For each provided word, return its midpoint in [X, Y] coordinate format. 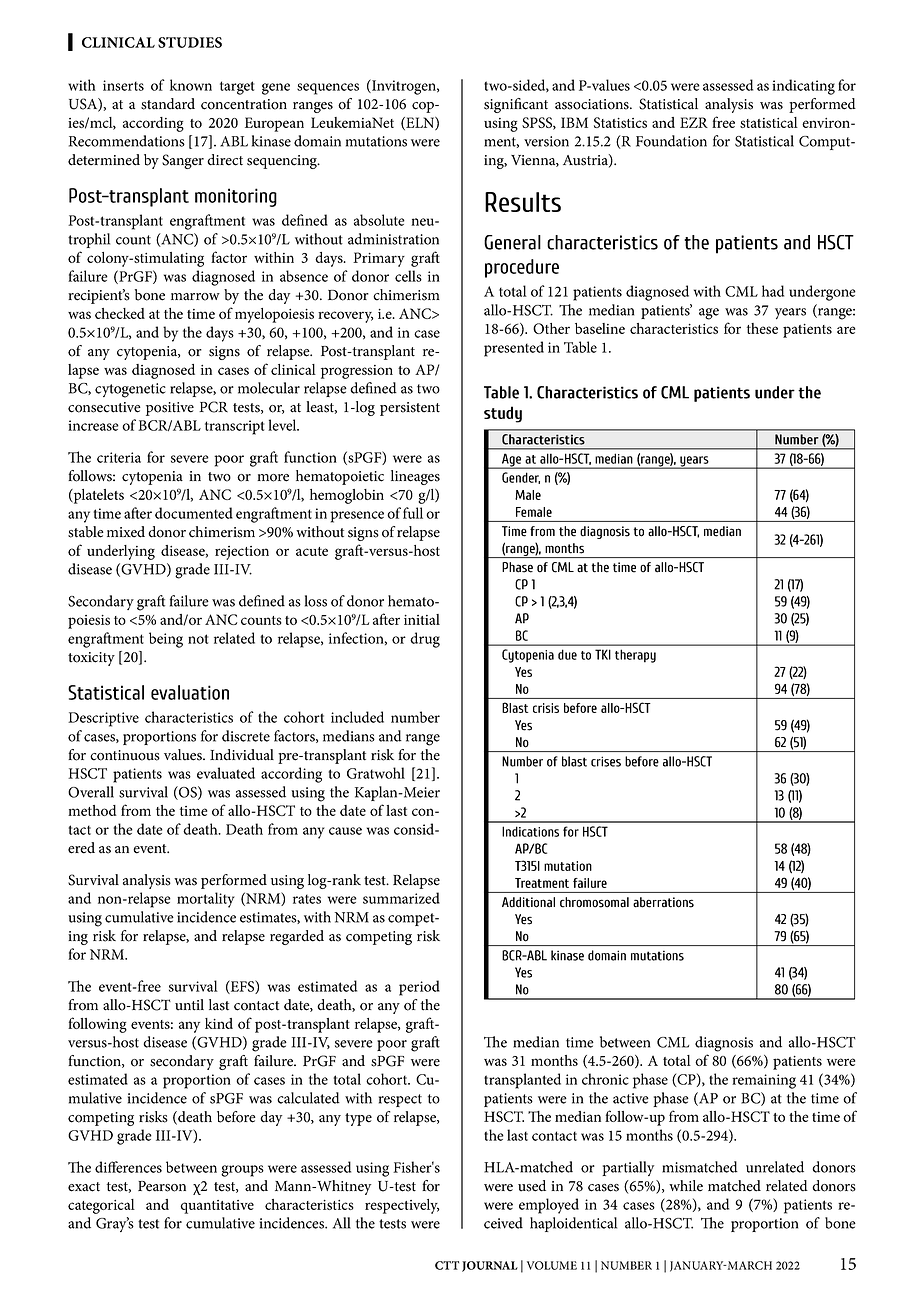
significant [516, 105]
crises [606, 761]
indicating [803, 87]
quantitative [217, 1207]
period [419, 988]
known [191, 85]
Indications [530, 831]
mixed [126, 532]
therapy [635, 656]
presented [514, 349]
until [189, 1005]
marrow [195, 297]
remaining [764, 1081]
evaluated [226, 773]
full [413, 513]
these [762, 328]
